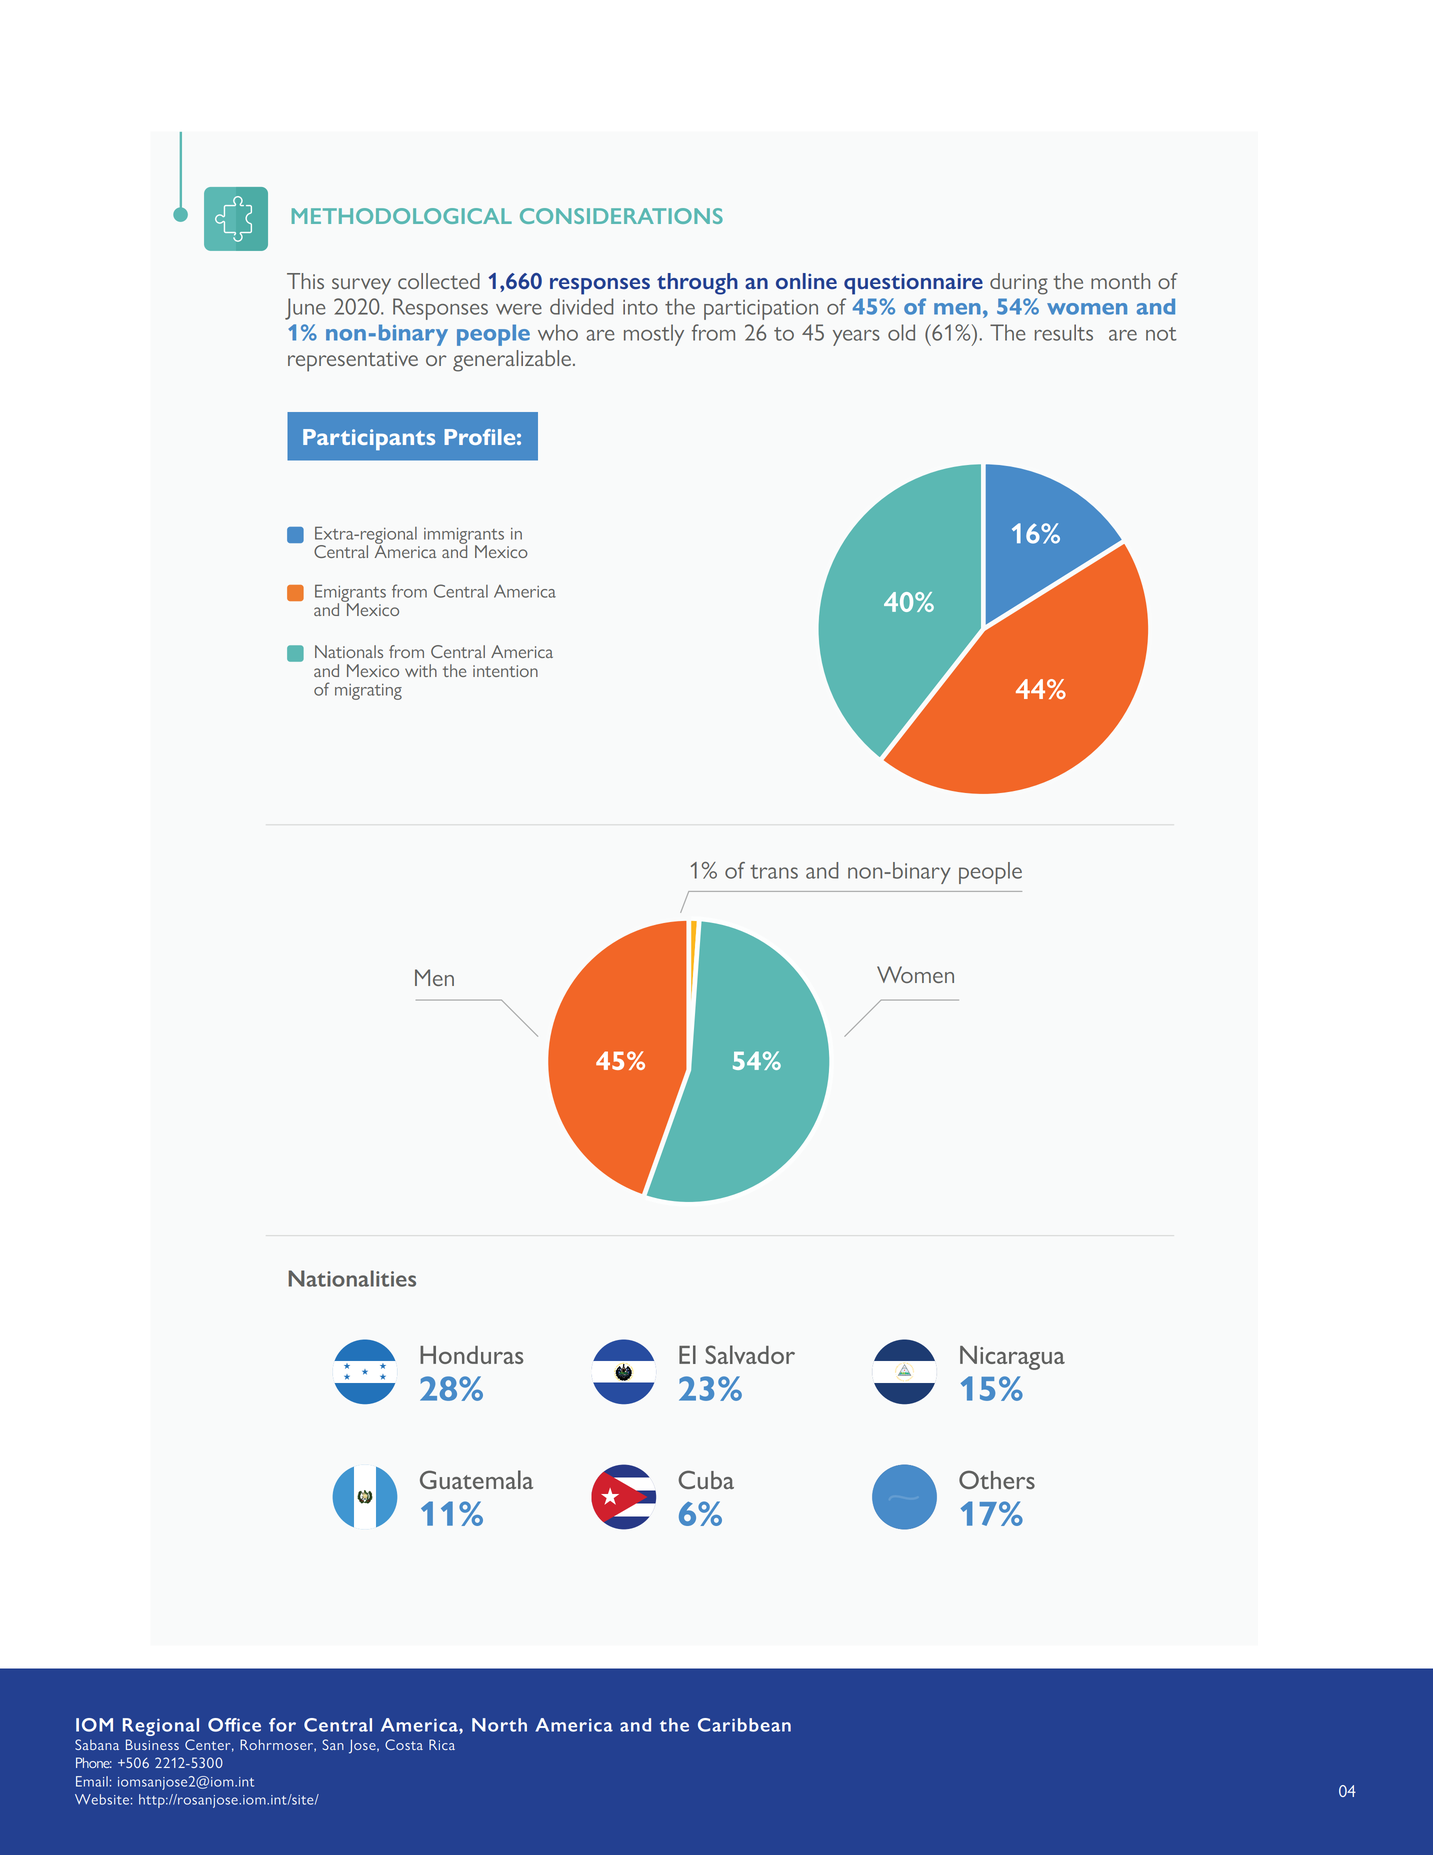 This document has width=1433, height=1855. What do you see at coordinates (744, 1725) in the document?
I see `Caribbean` at bounding box center [744, 1725].
